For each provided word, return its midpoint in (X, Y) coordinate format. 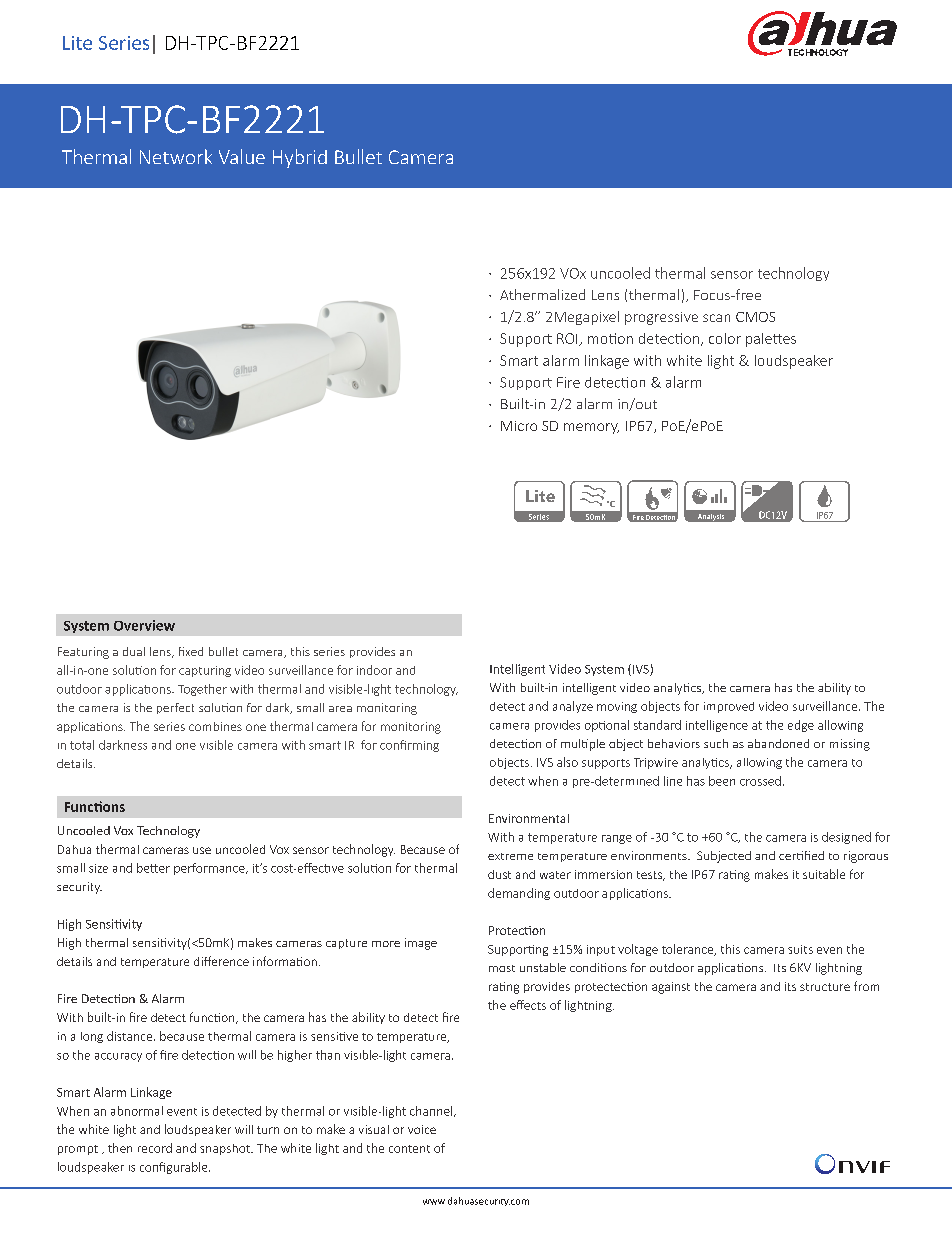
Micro (519, 426)
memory (591, 428)
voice (422, 1129)
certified (801, 855)
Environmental (529, 818)
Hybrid (300, 158)
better (153, 868)
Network (176, 156)
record (155, 1148)
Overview (144, 625)
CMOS (755, 317)
